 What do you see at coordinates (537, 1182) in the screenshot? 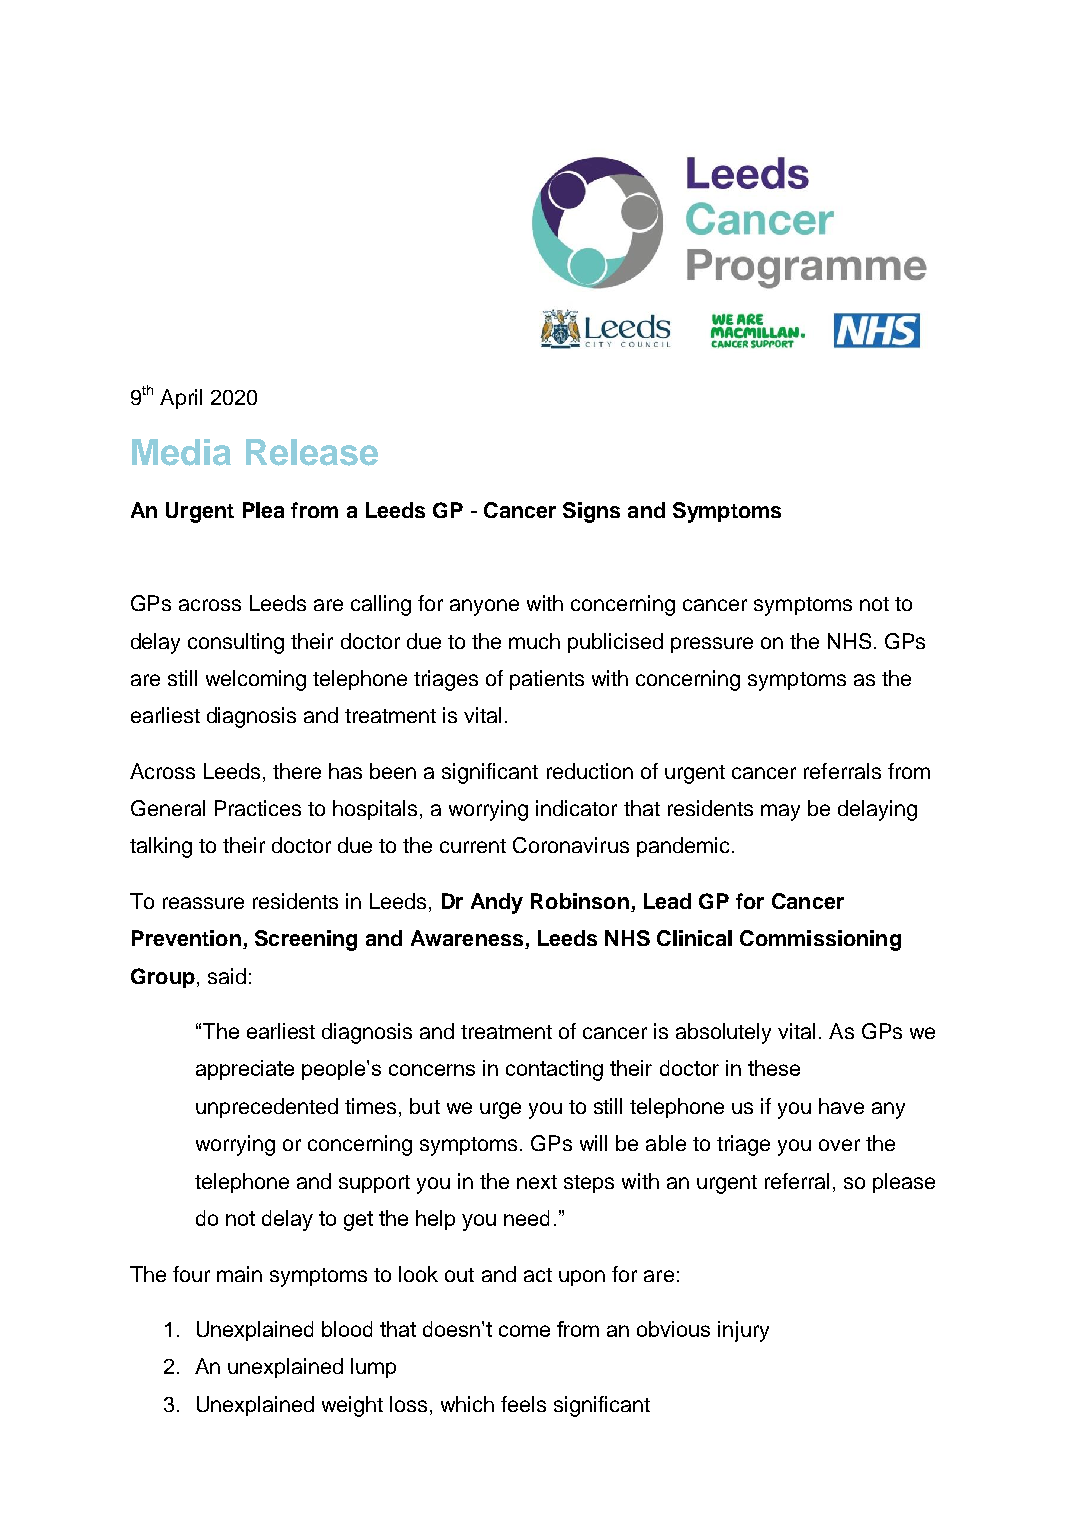
I see `next` at bounding box center [537, 1182].
